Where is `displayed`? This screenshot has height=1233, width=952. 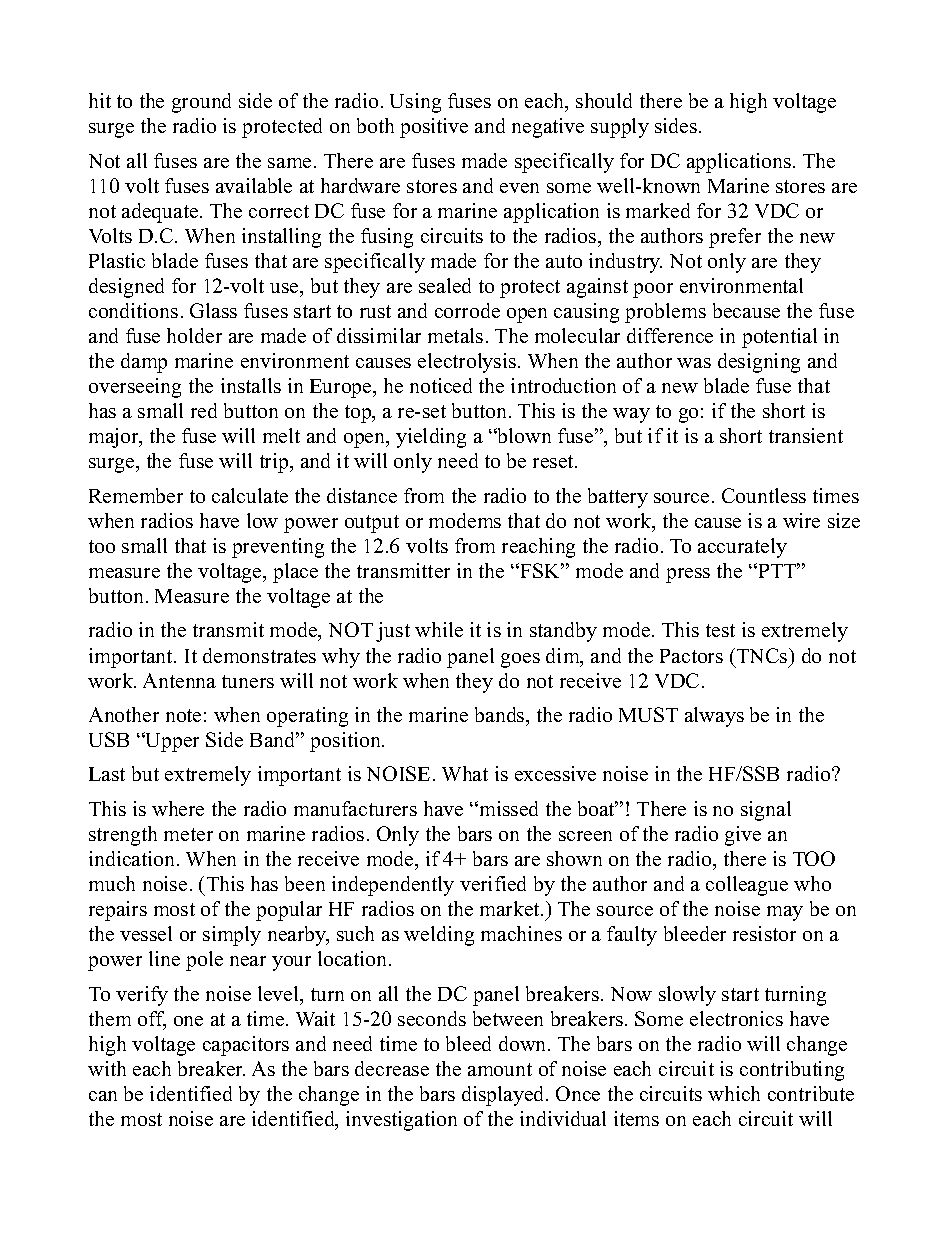
displayed is located at coordinates (504, 1096).
